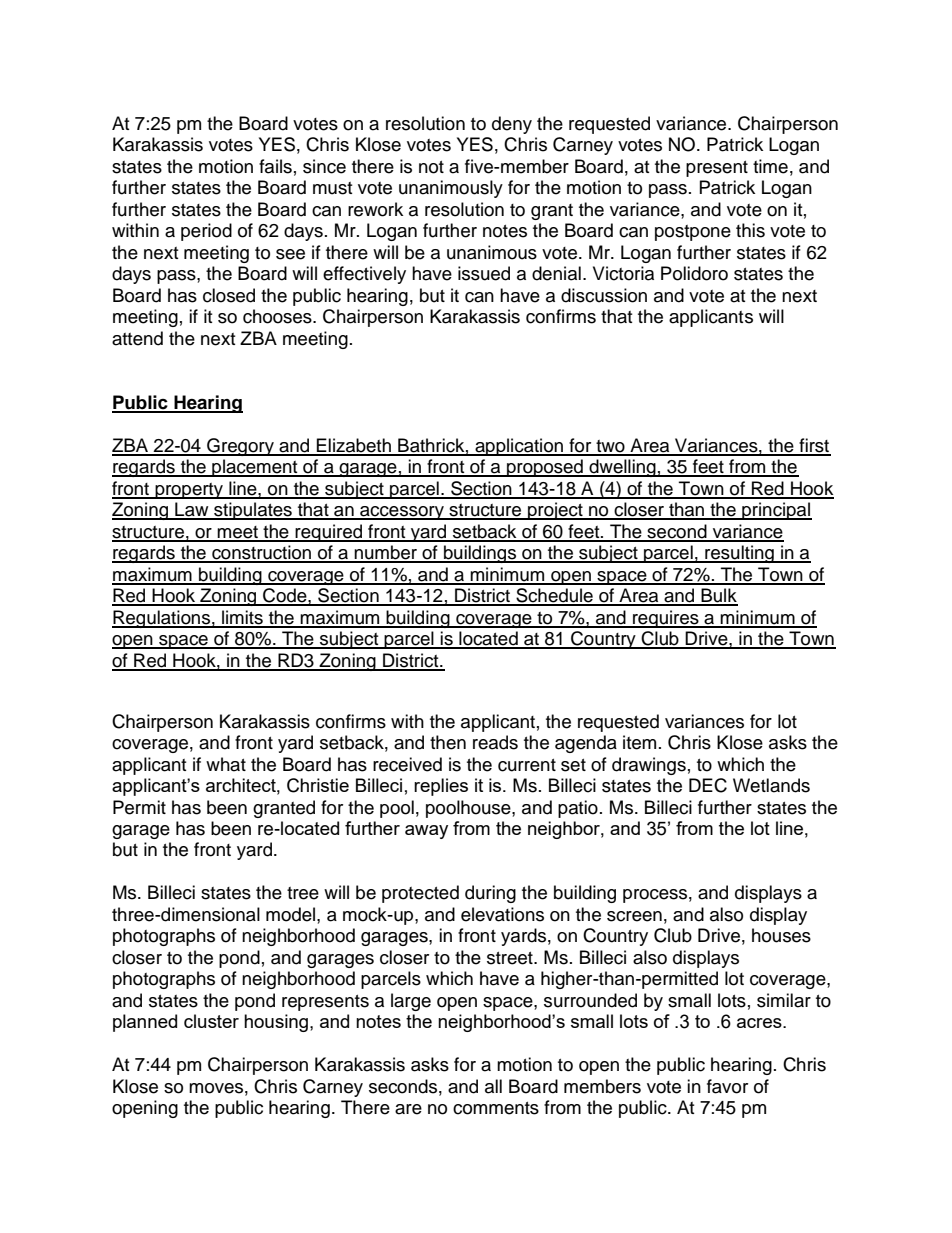  Describe the element at coordinates (512, 125) in the screenshot. I see `deny` at that location.
